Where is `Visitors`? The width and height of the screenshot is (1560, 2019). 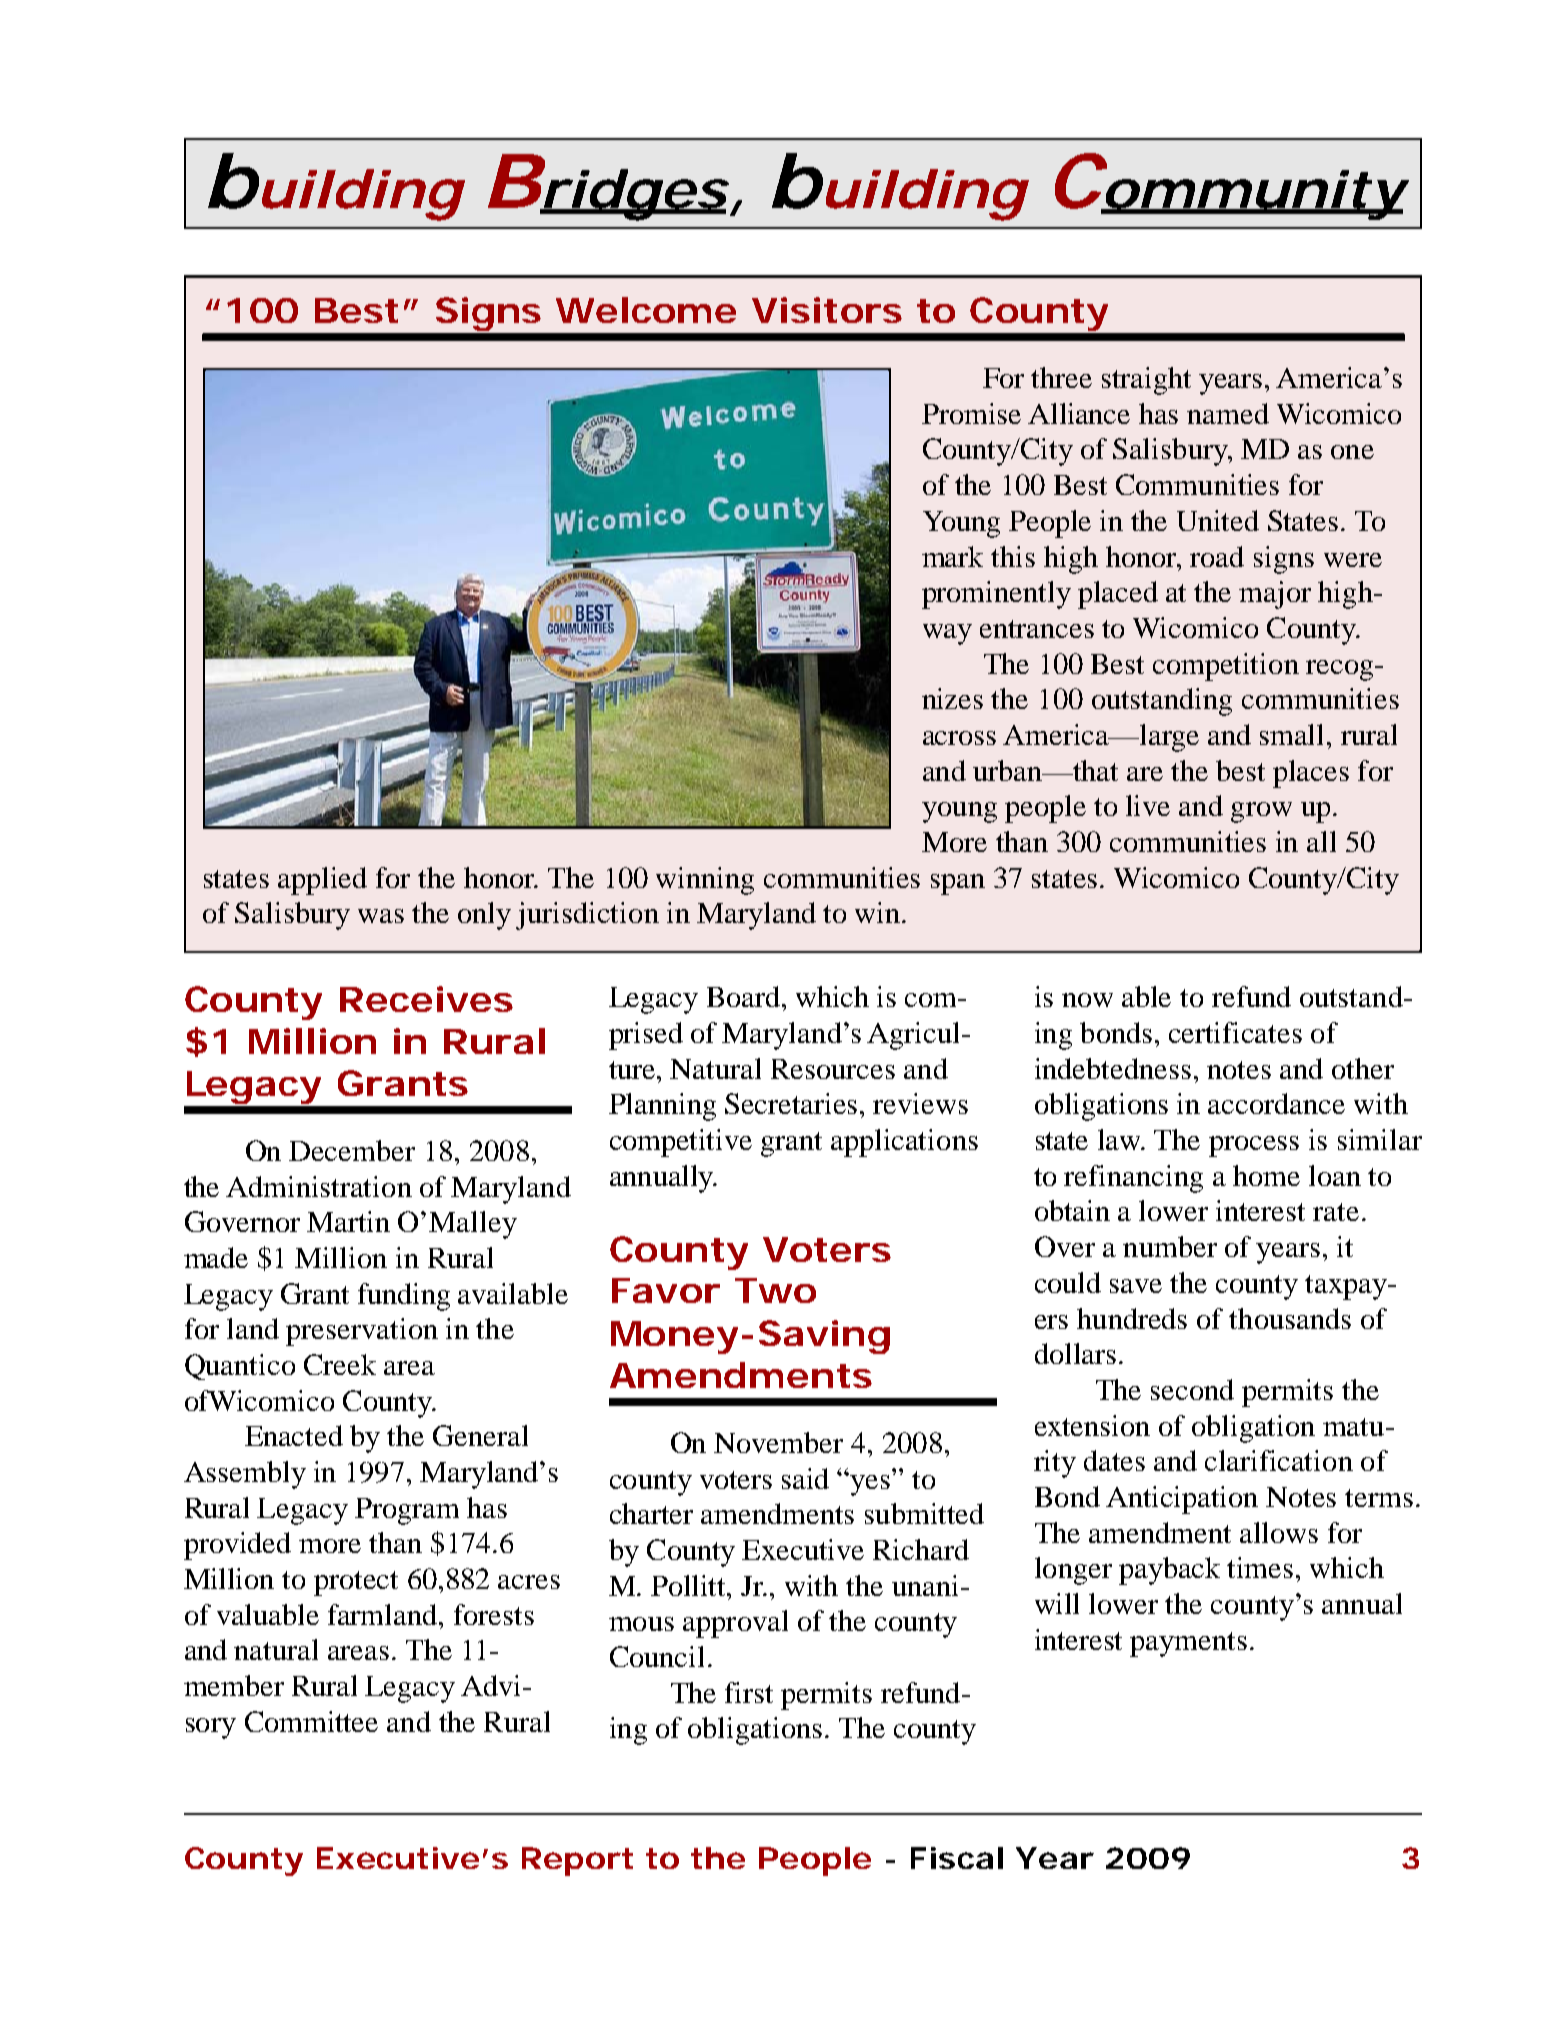 Visitors is located at coordinates (827, 310).
